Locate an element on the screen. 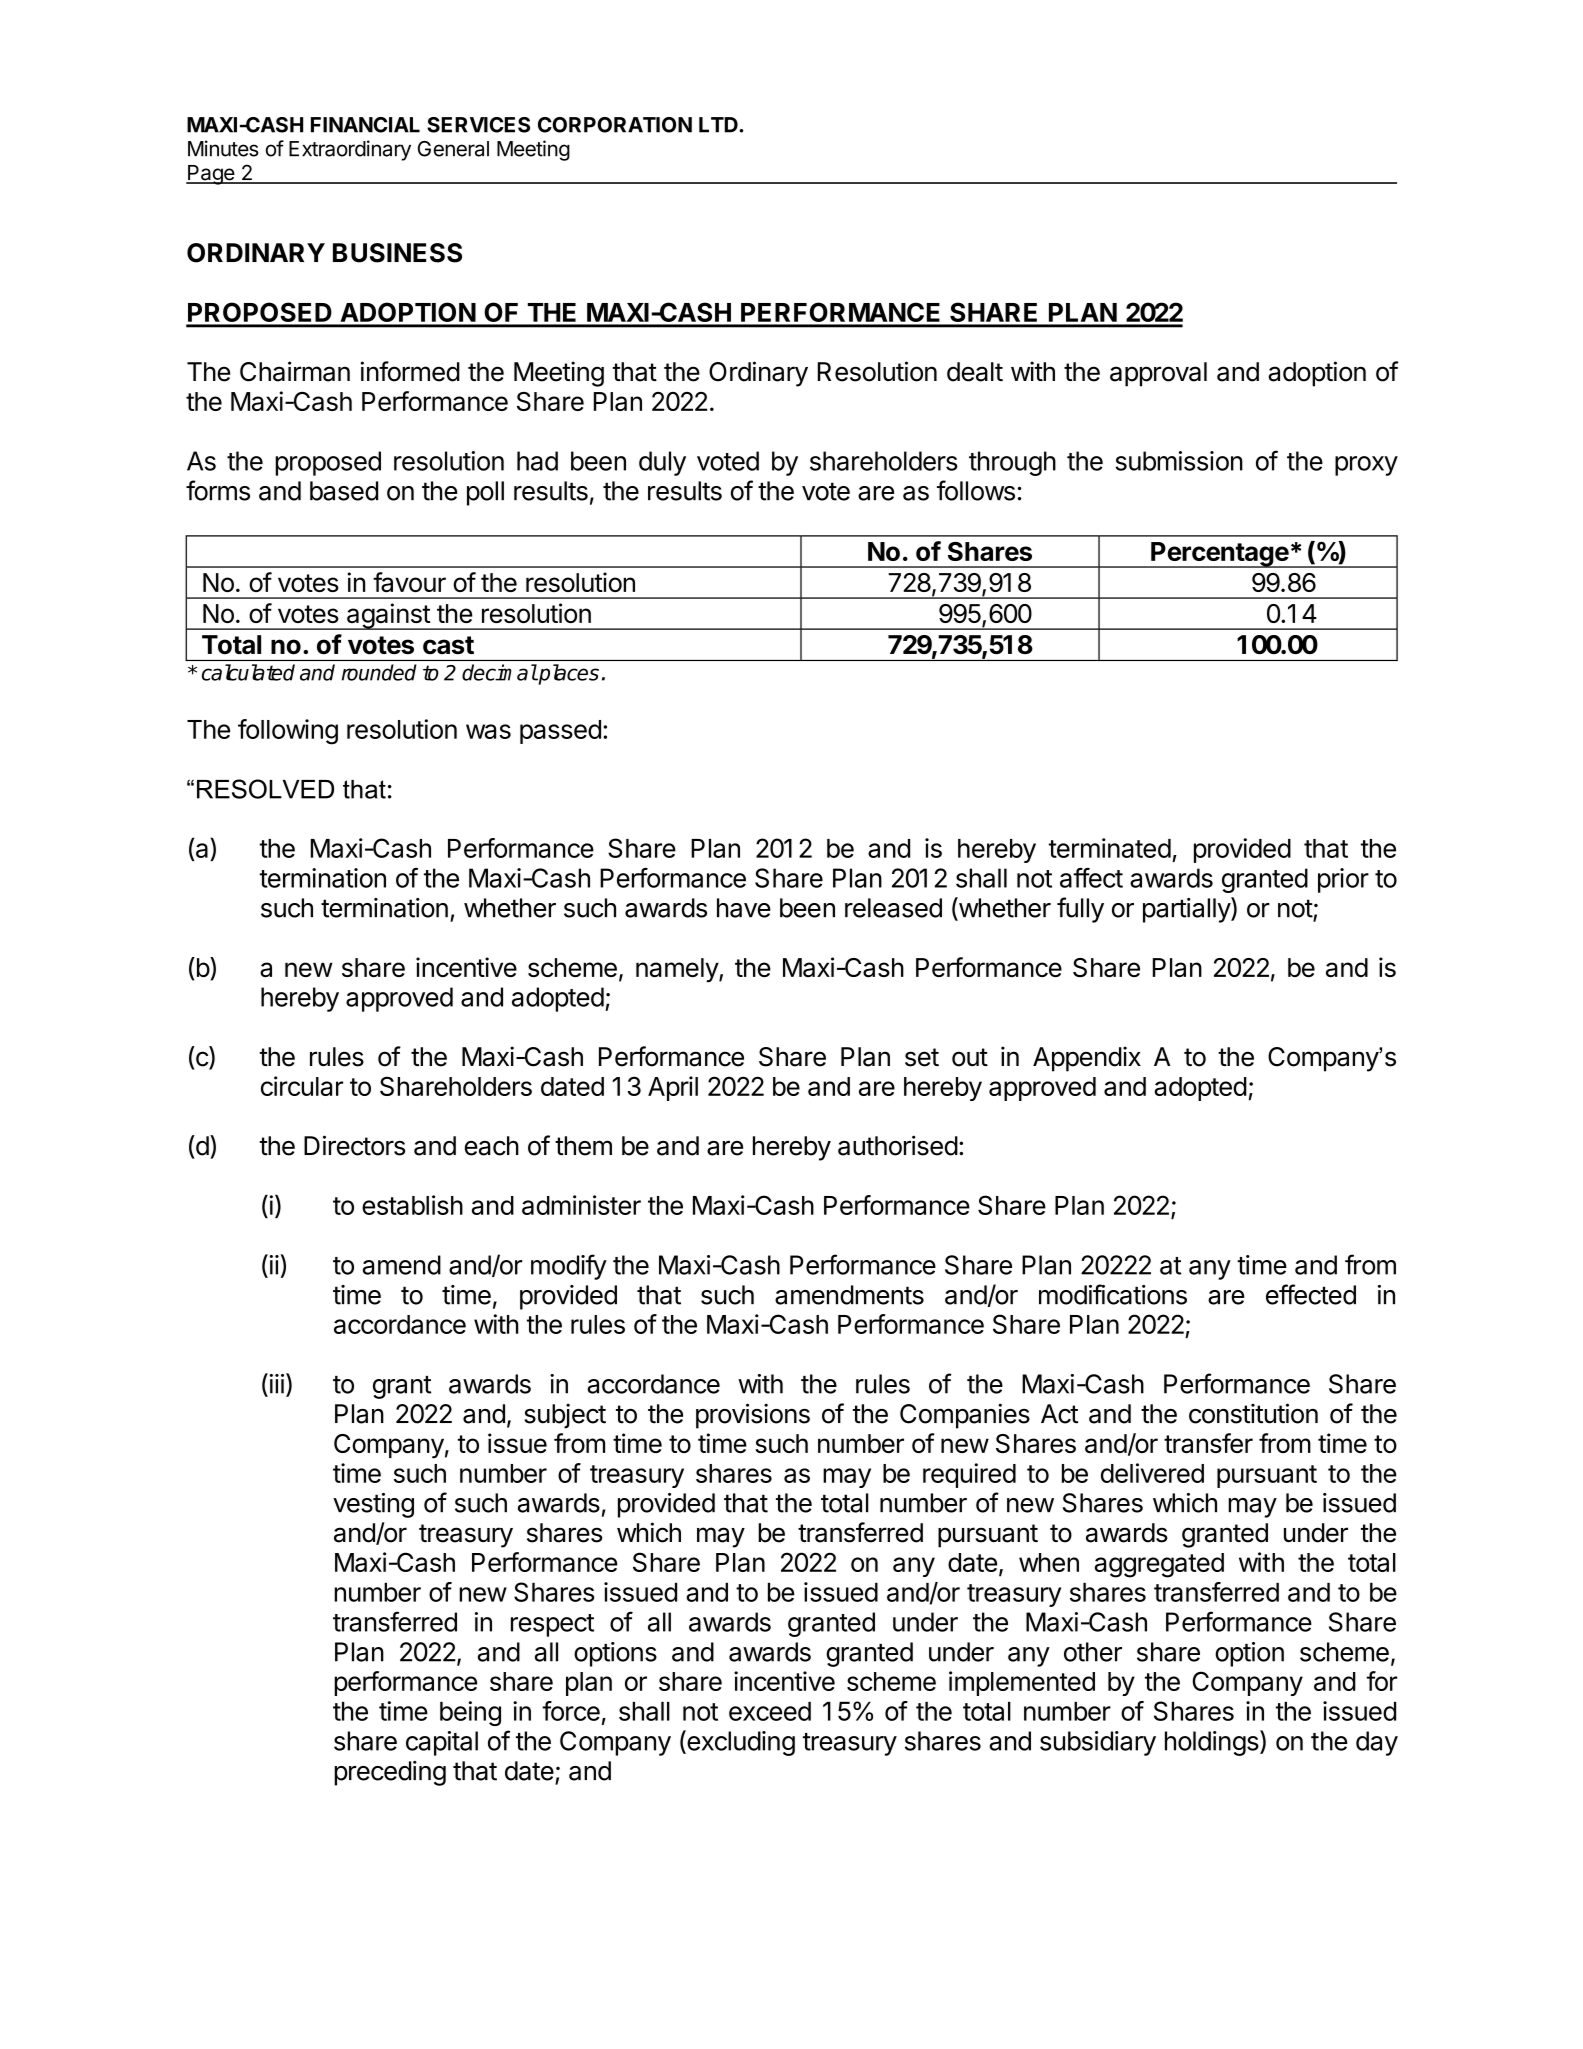 The width and height of the screenshot is (1583, 2049). LTD is located at coordinates (719, 125).
